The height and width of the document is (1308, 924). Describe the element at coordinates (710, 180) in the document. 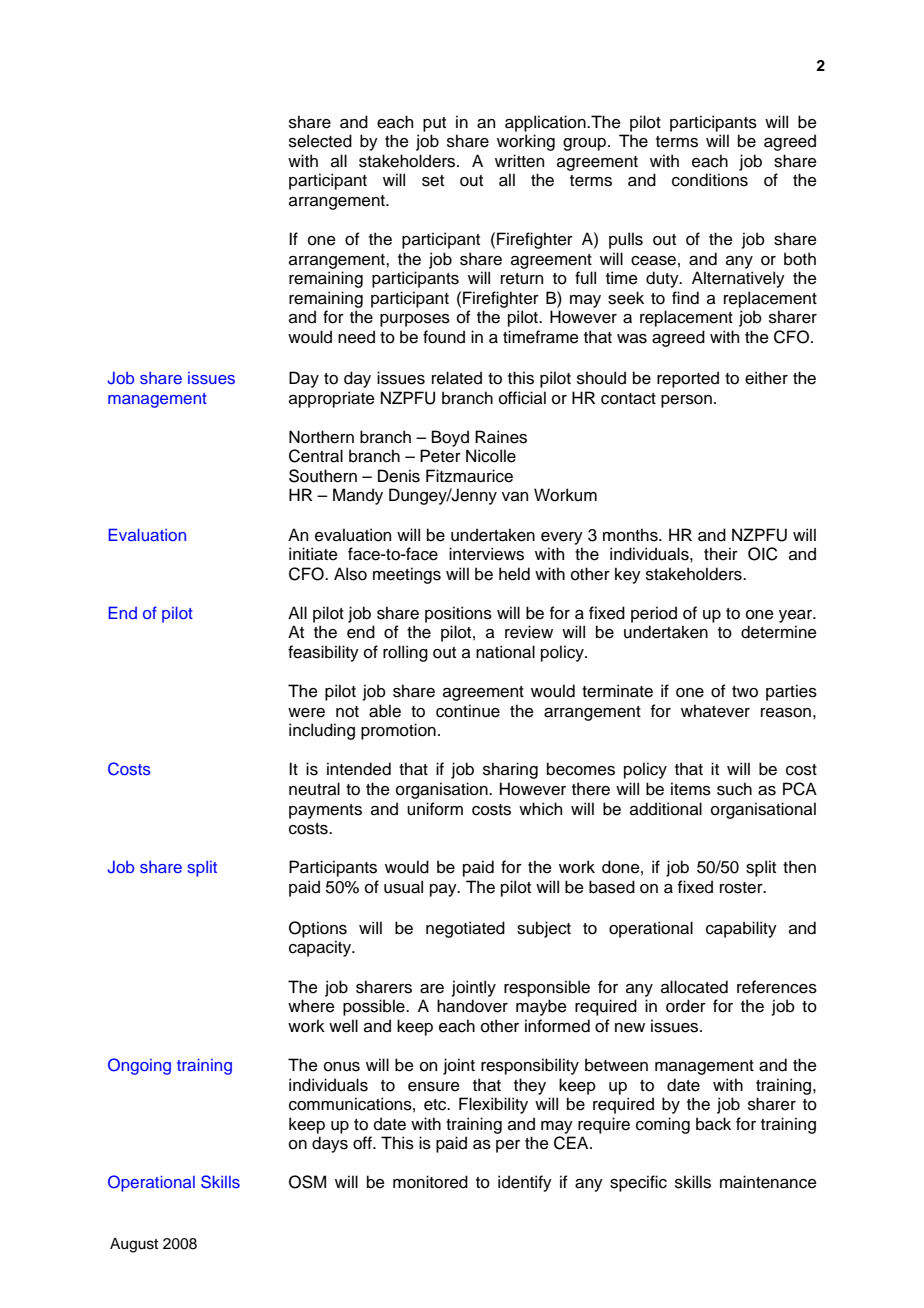

I see `conditions` at that location.
